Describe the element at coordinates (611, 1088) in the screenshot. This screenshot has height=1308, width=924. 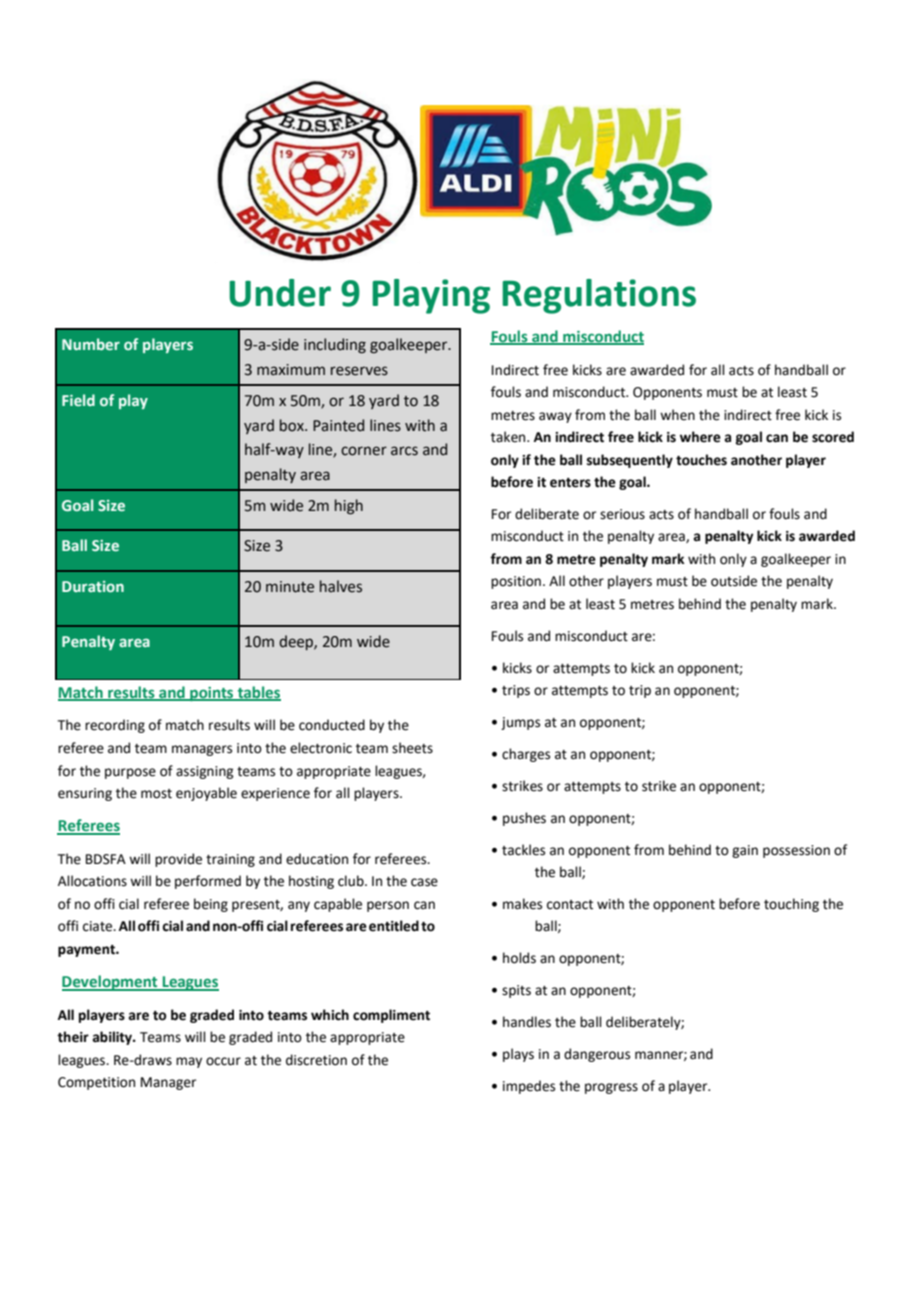
I see `progress` at that location.
